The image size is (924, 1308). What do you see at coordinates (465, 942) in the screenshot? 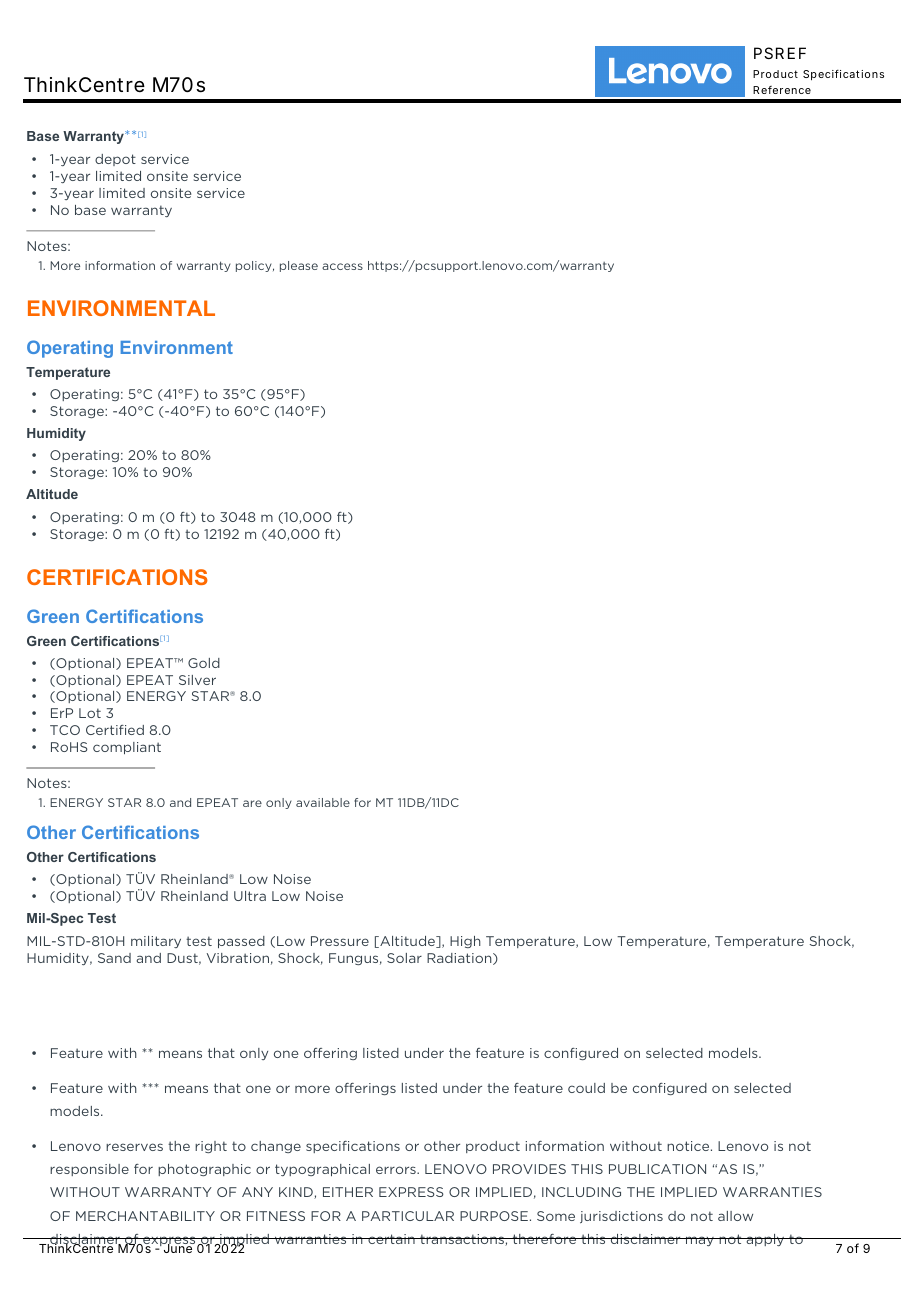
I see `High` at bounding box center [465, 942].
